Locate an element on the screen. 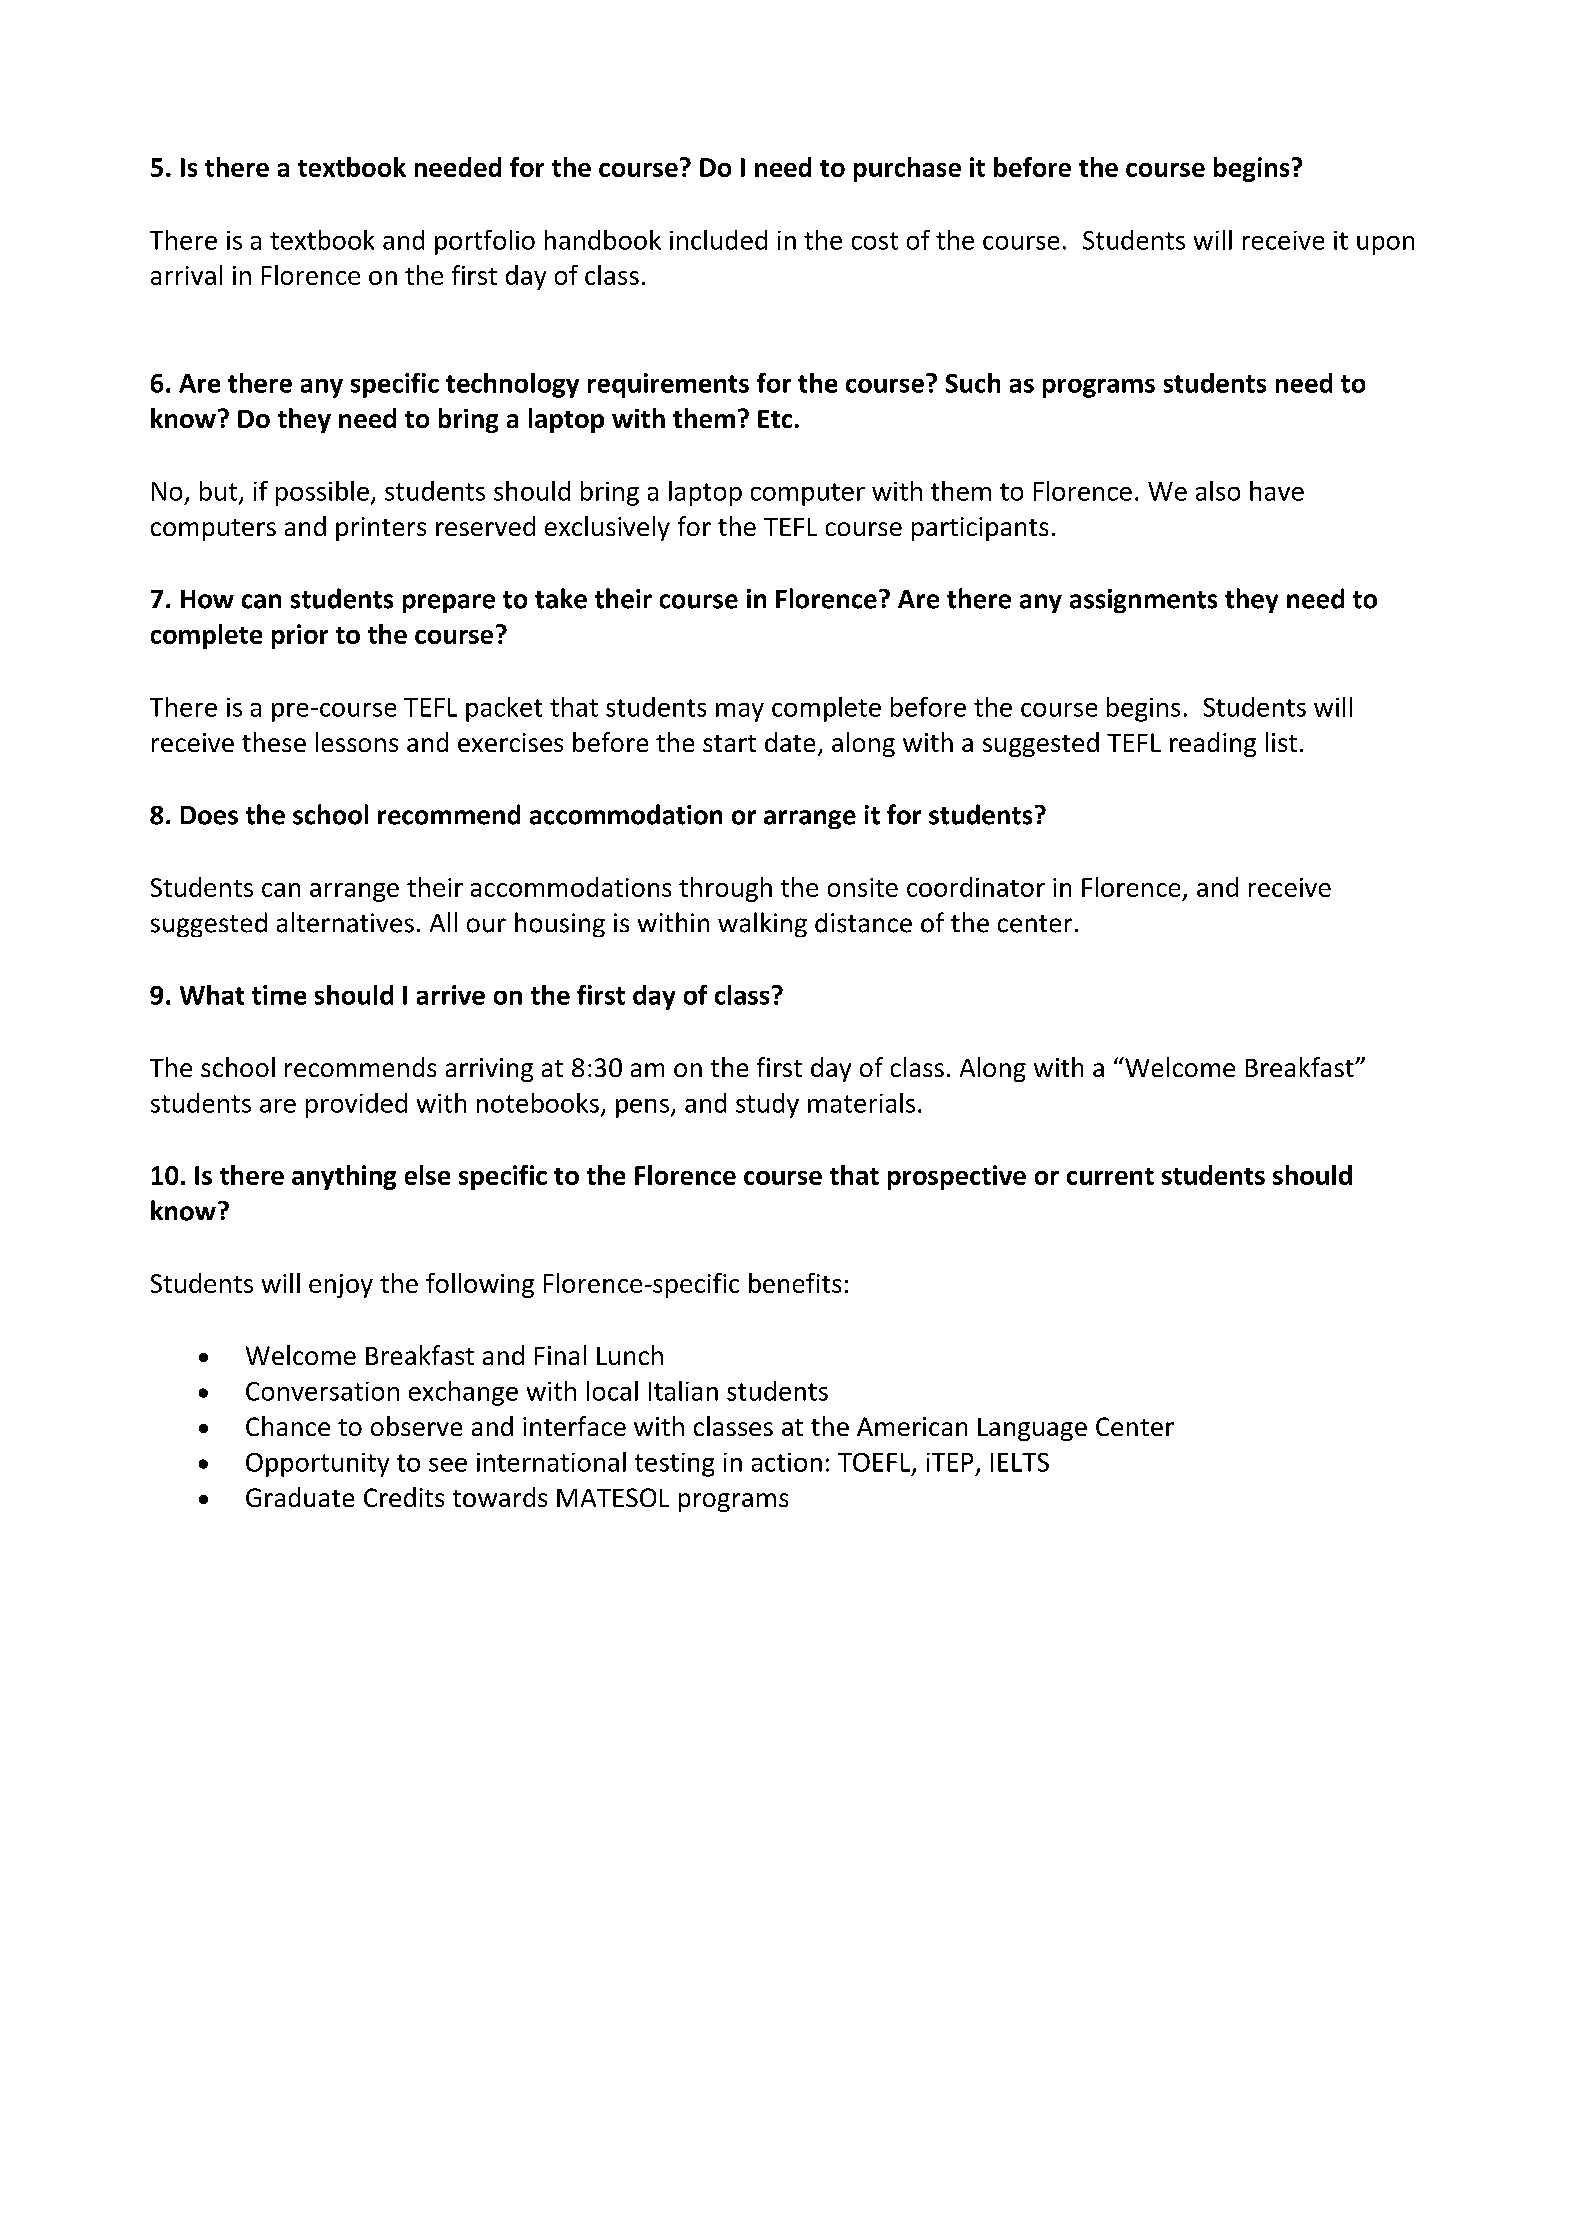 This screenshot has height=2223, width=1572. Opportunity is located at coordinates (317, 1465).
